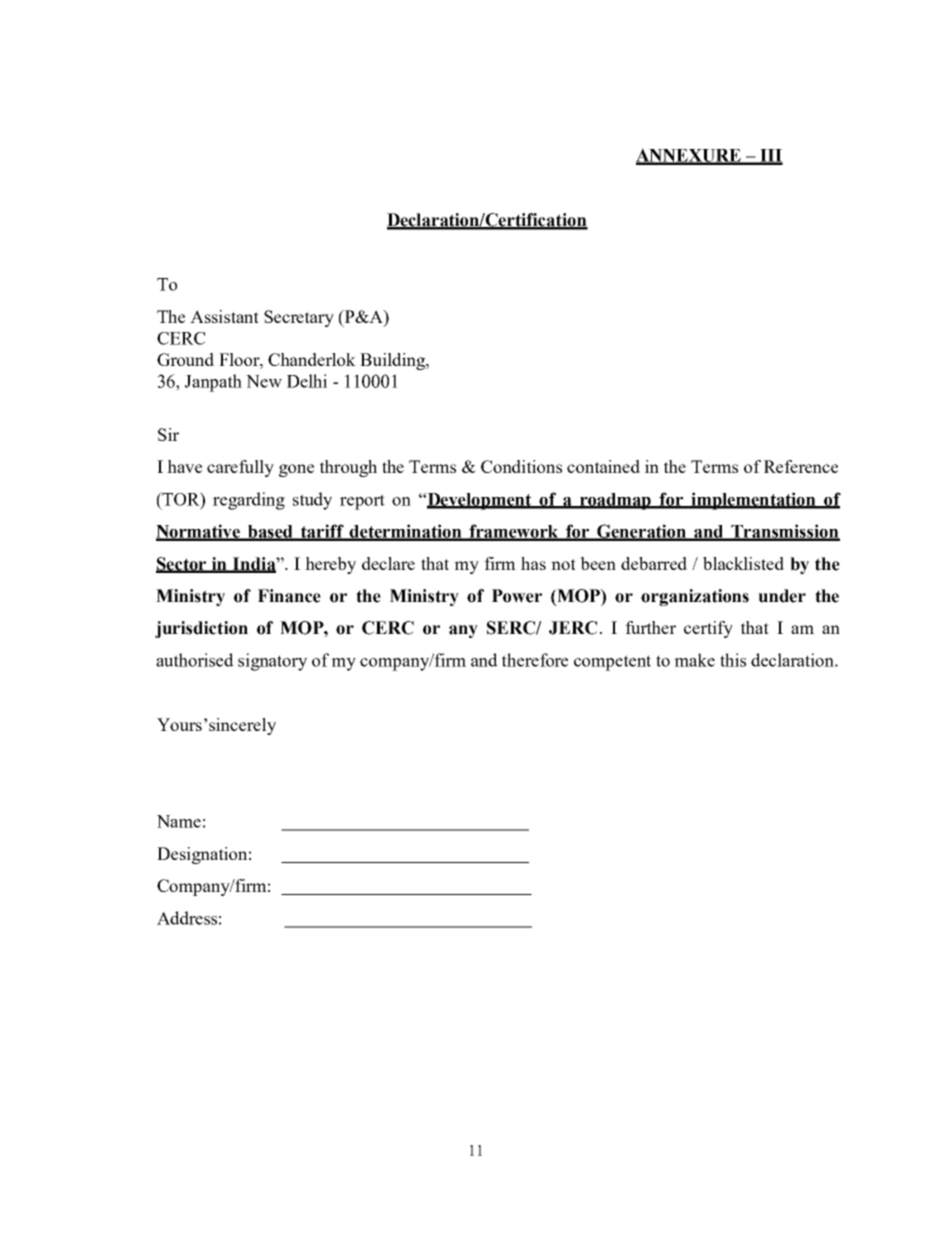  I want to click on contained, so click(603, 466).
